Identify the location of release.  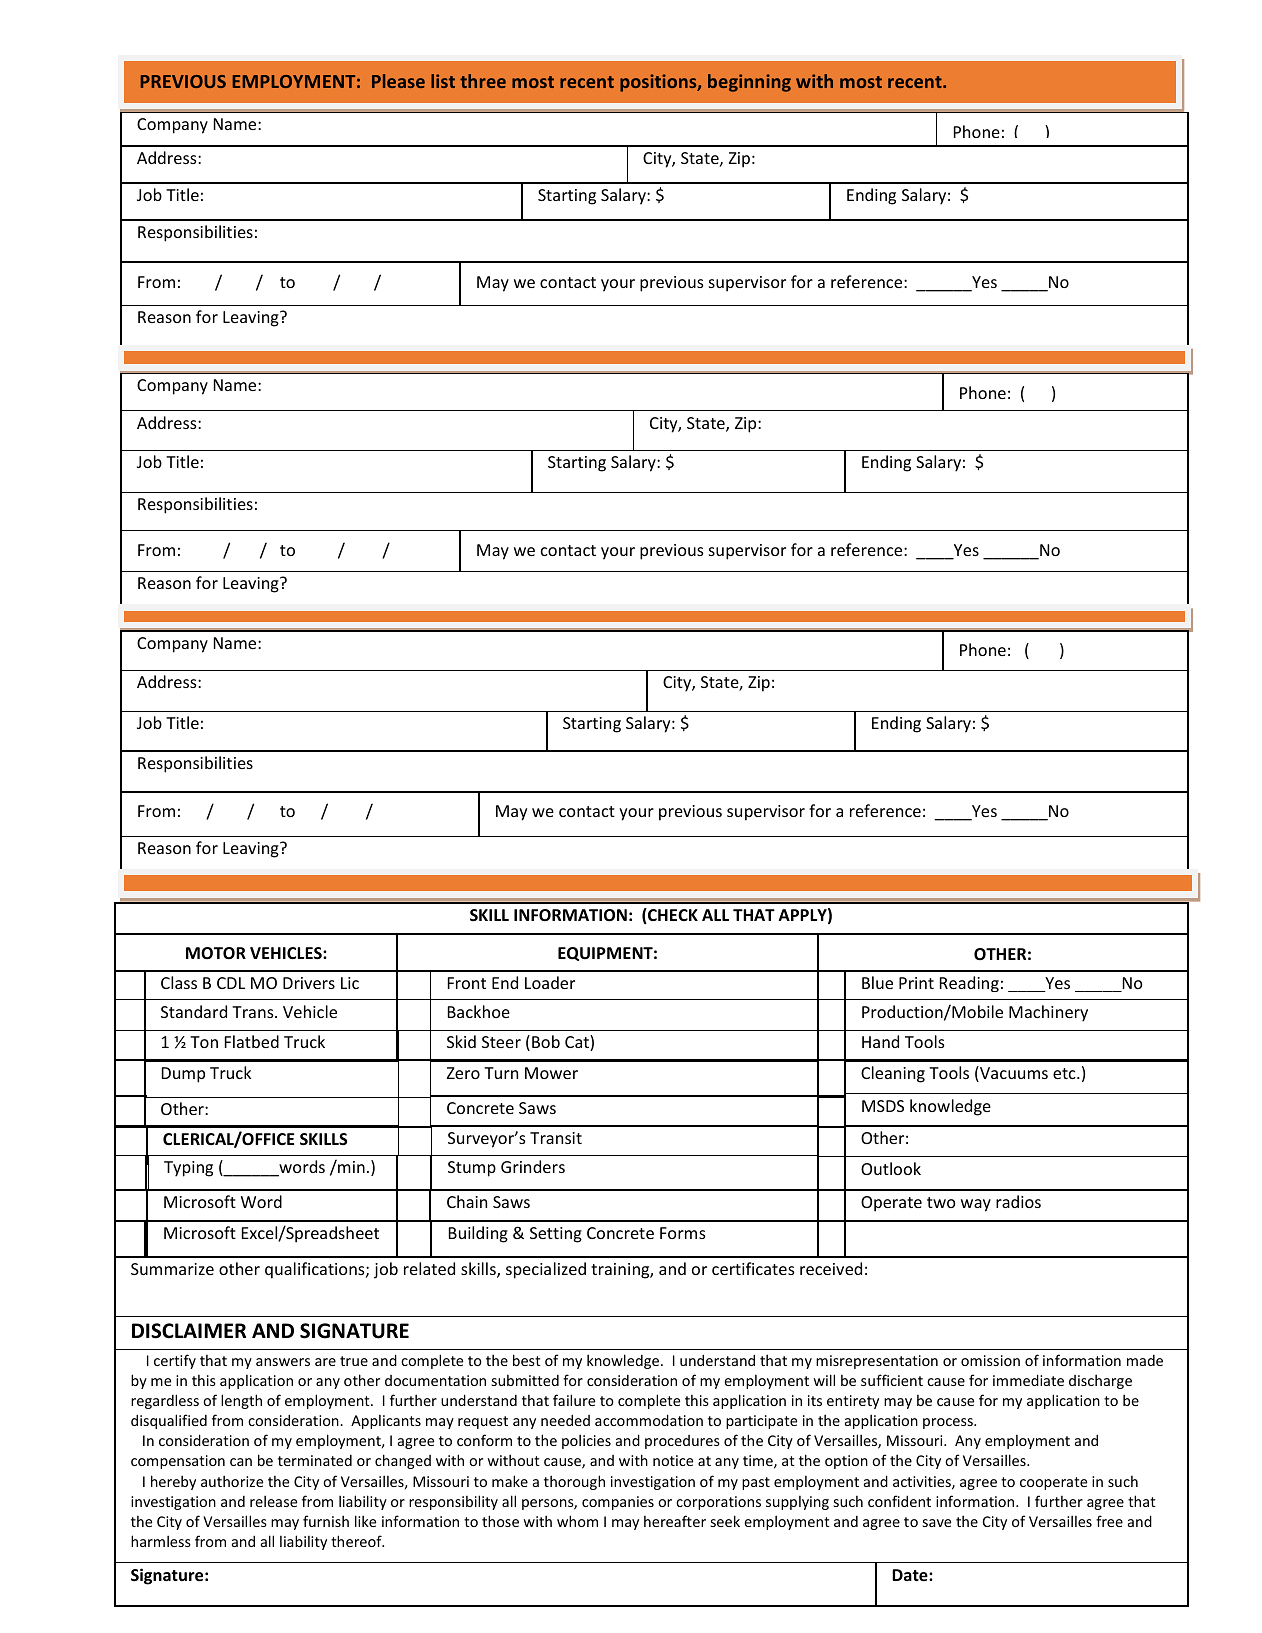
(273, 1501).
